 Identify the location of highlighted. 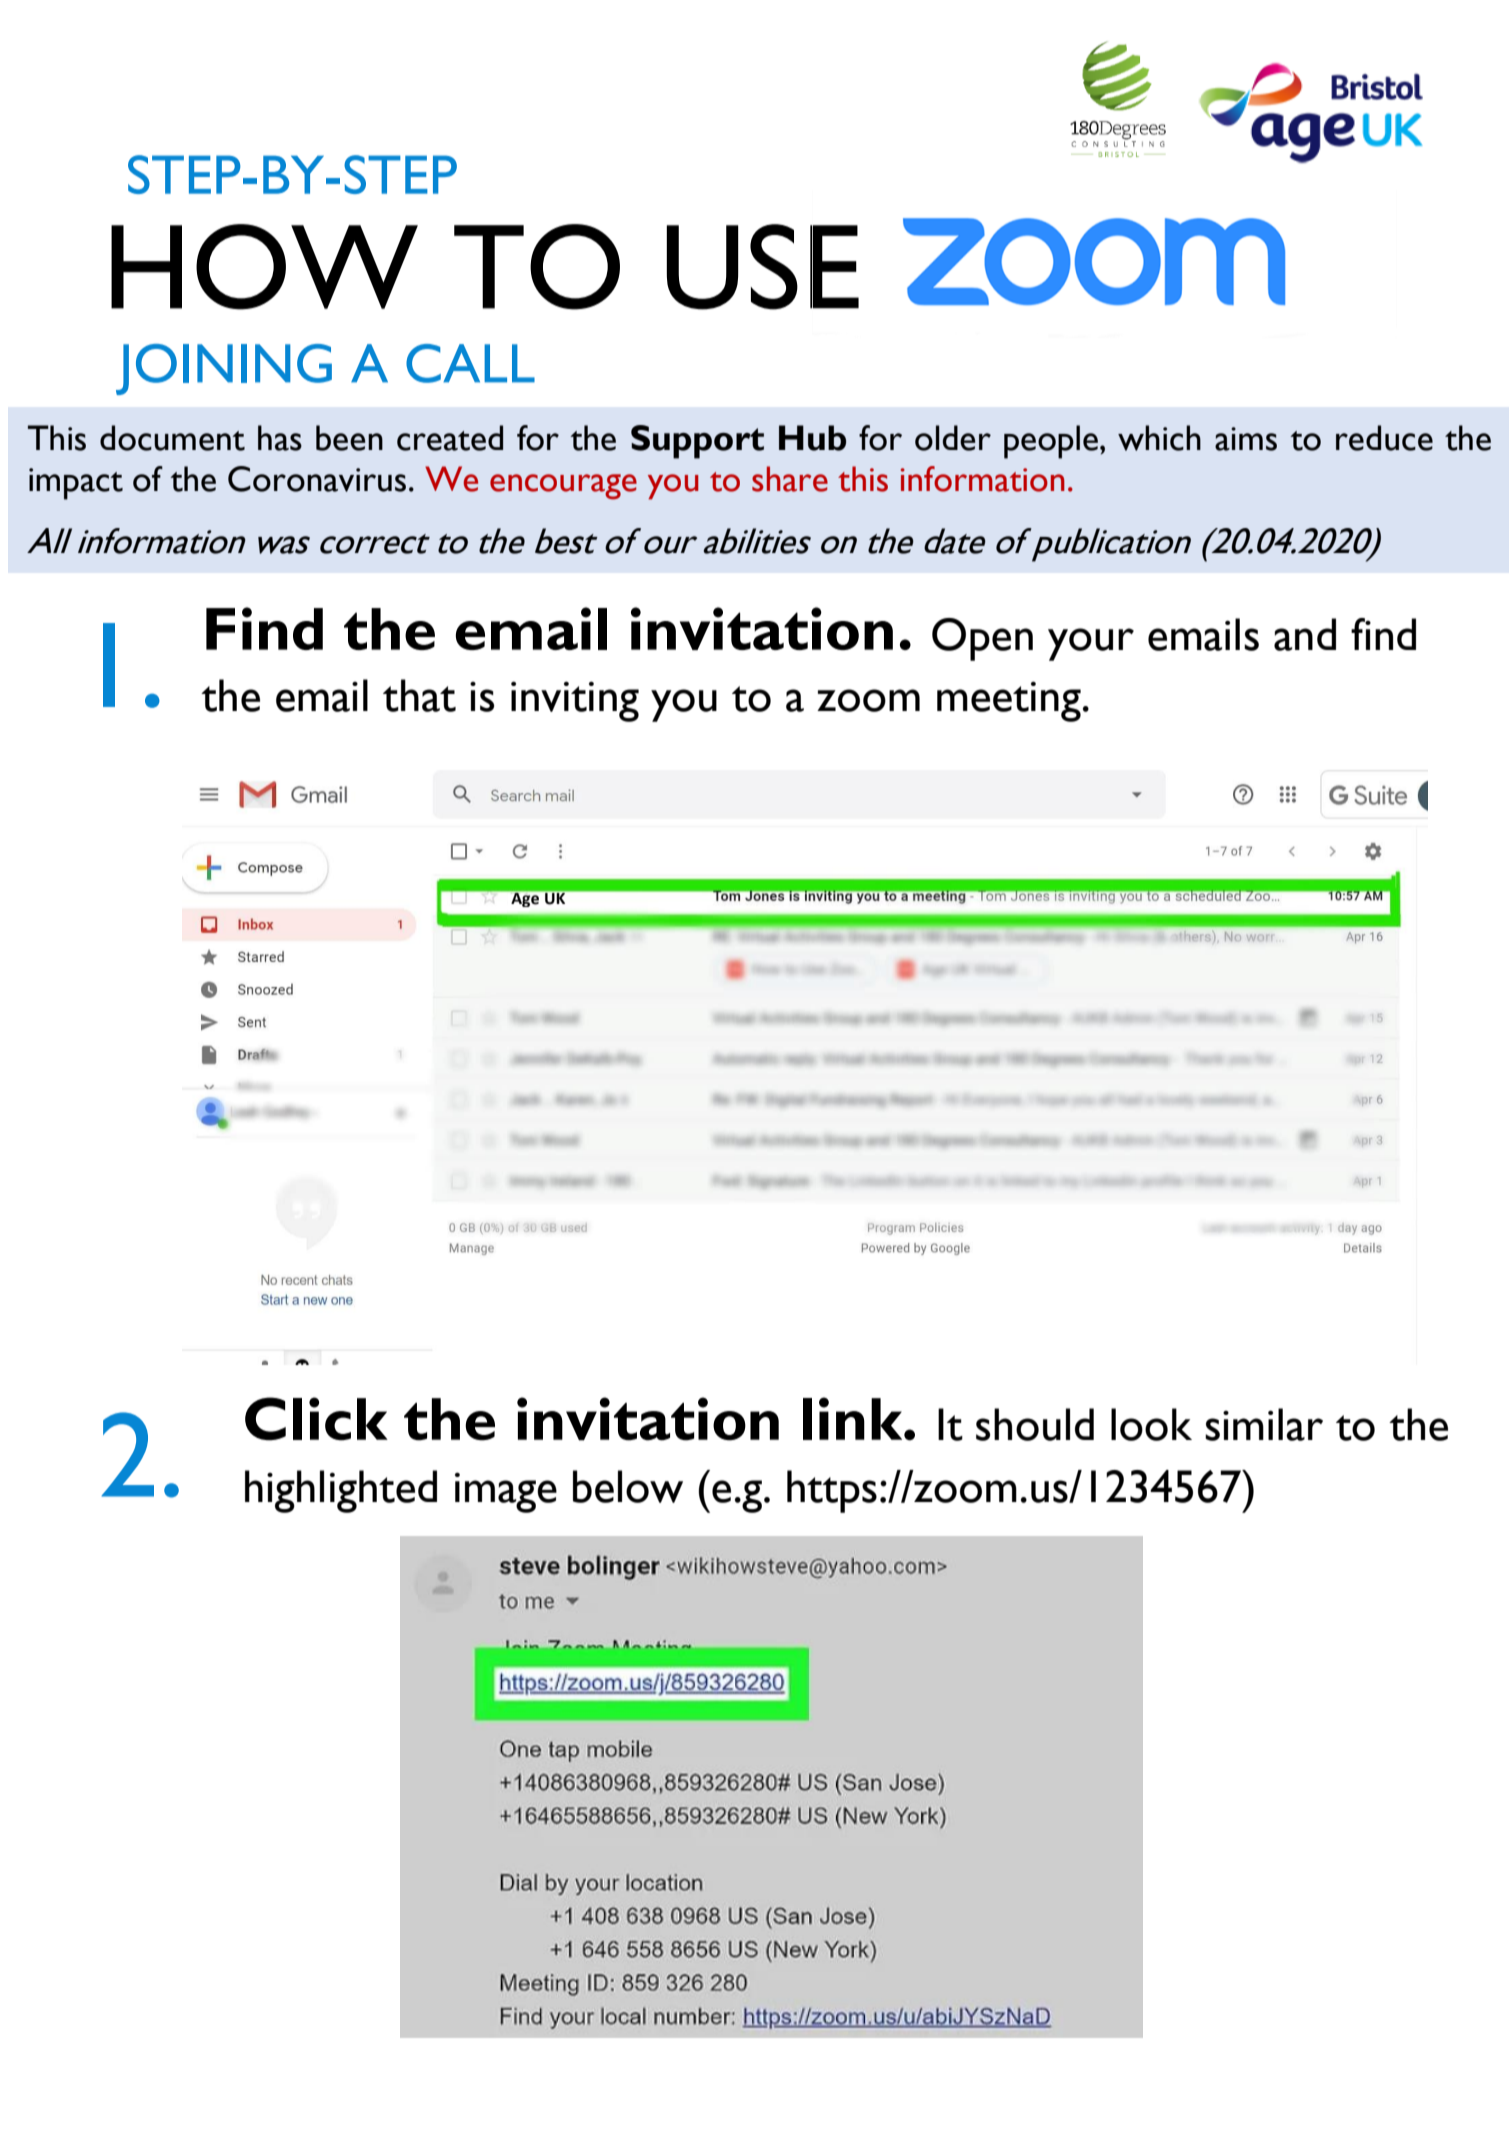
(341, 1491).
